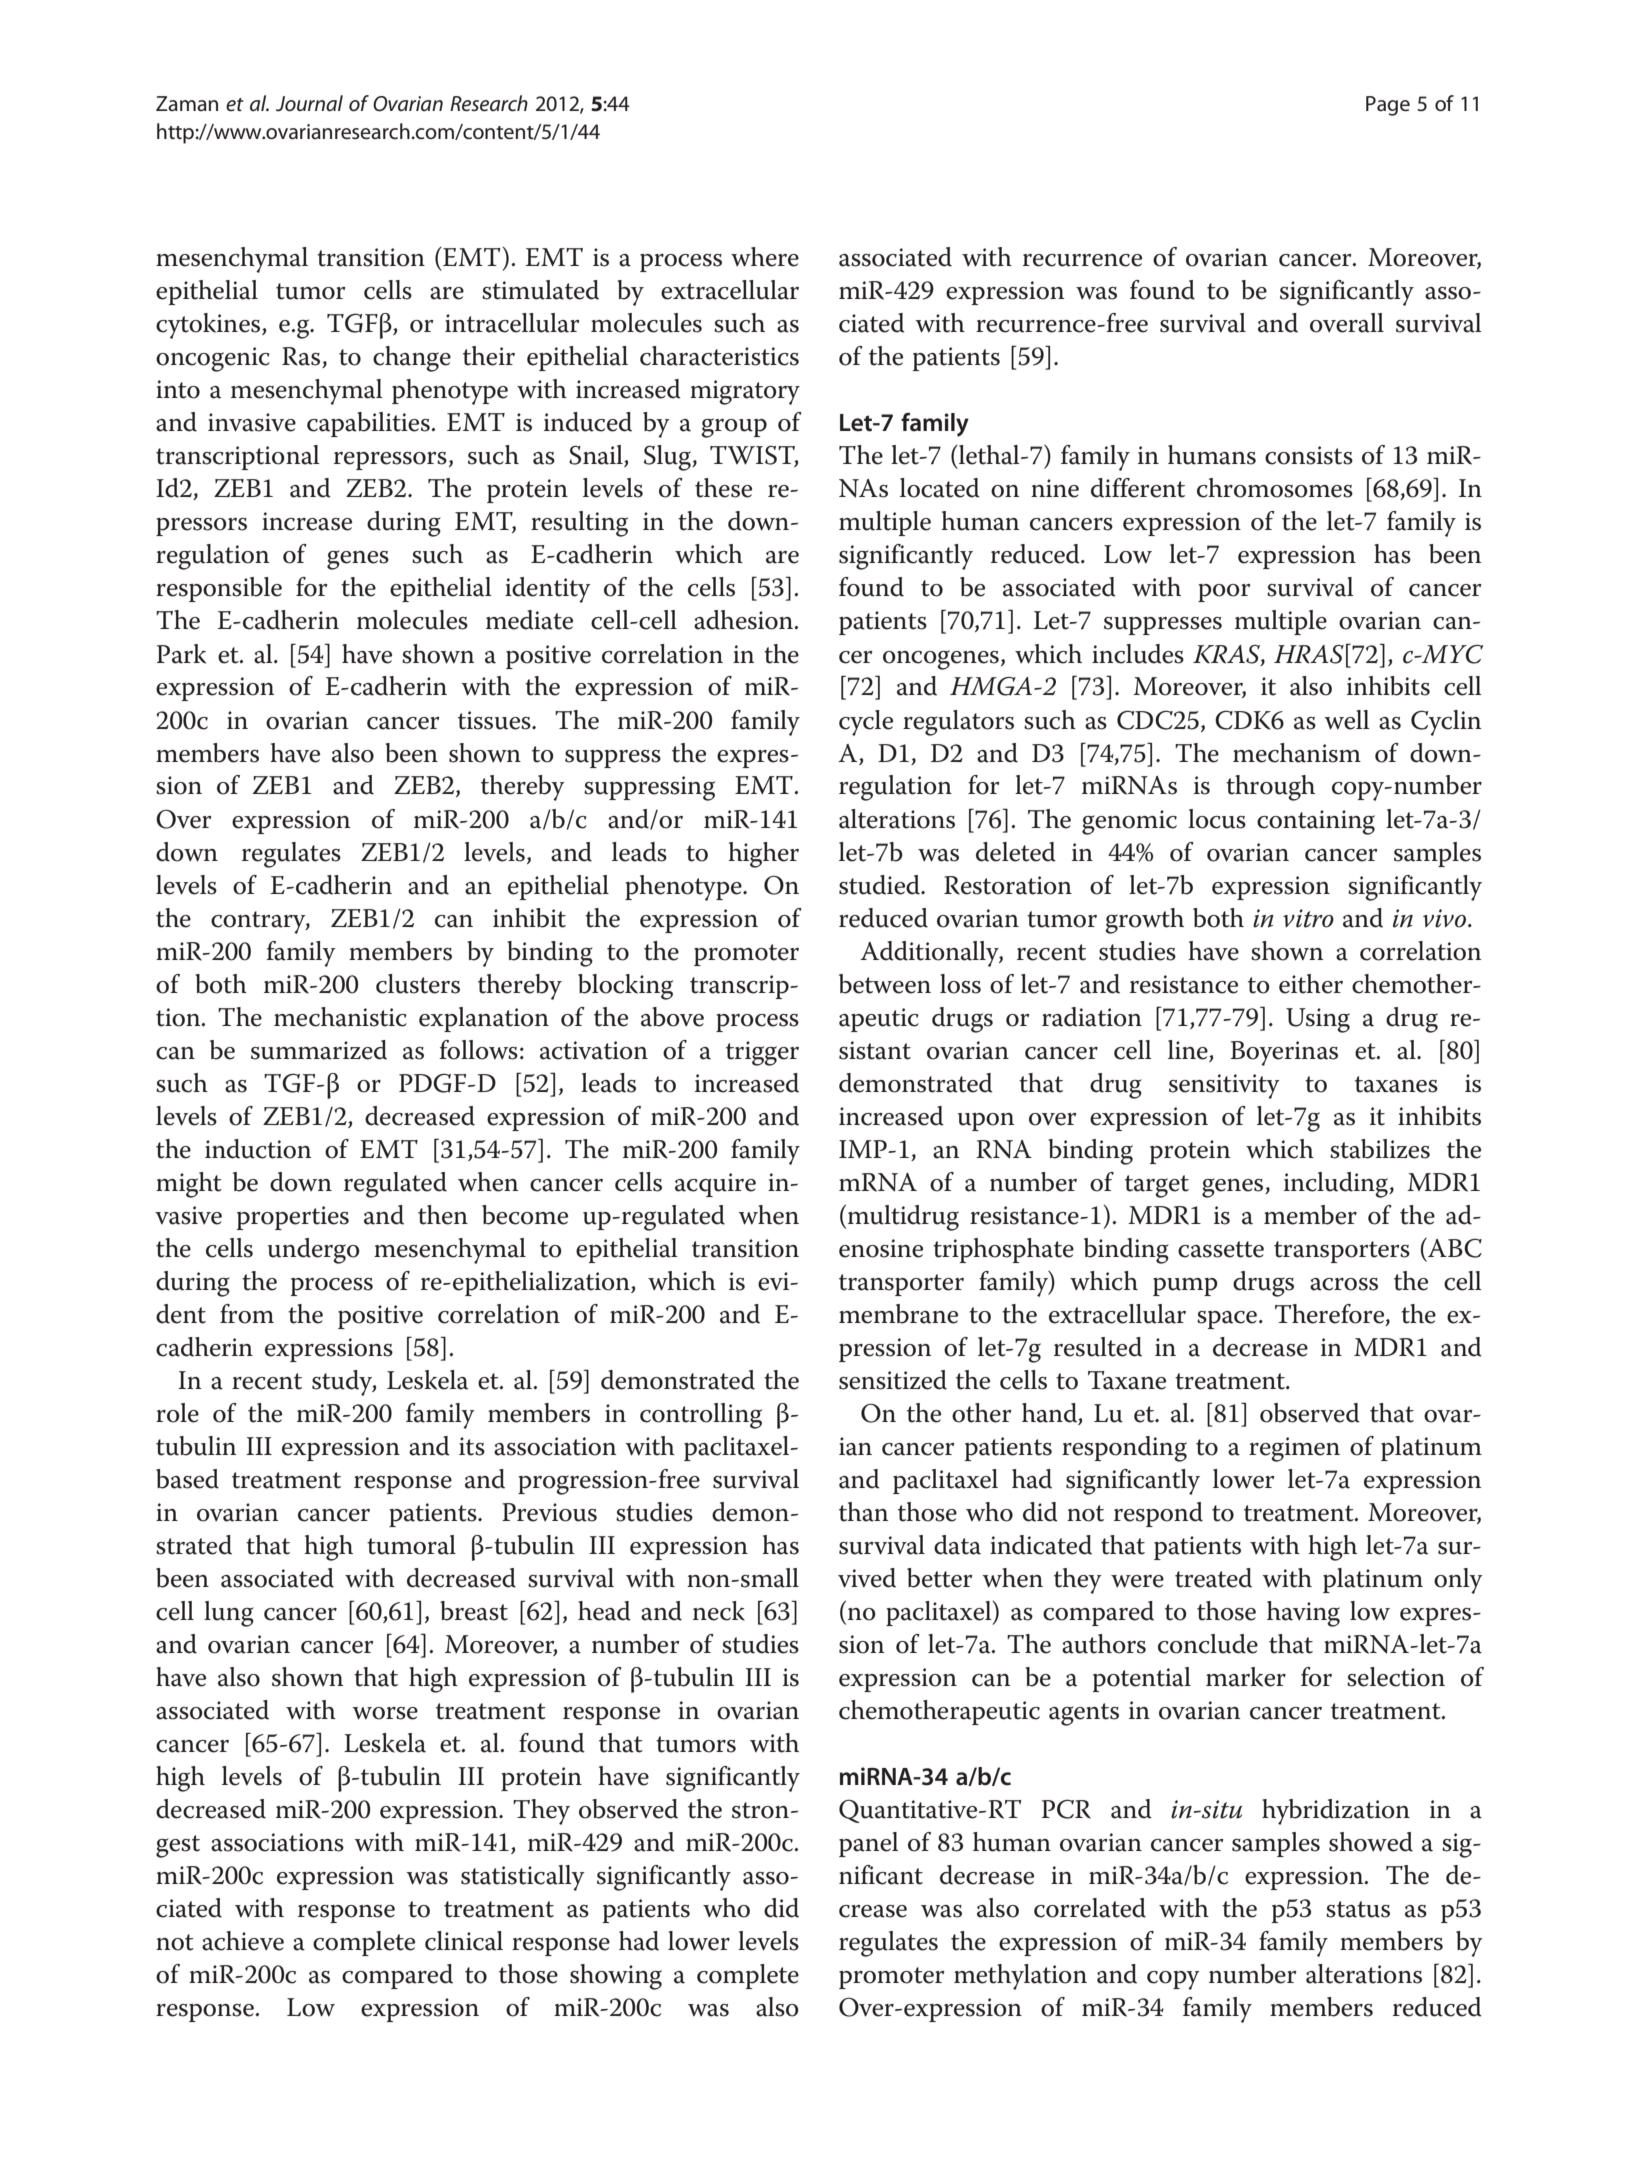  I want to click on Journal, so click(309, 103).
